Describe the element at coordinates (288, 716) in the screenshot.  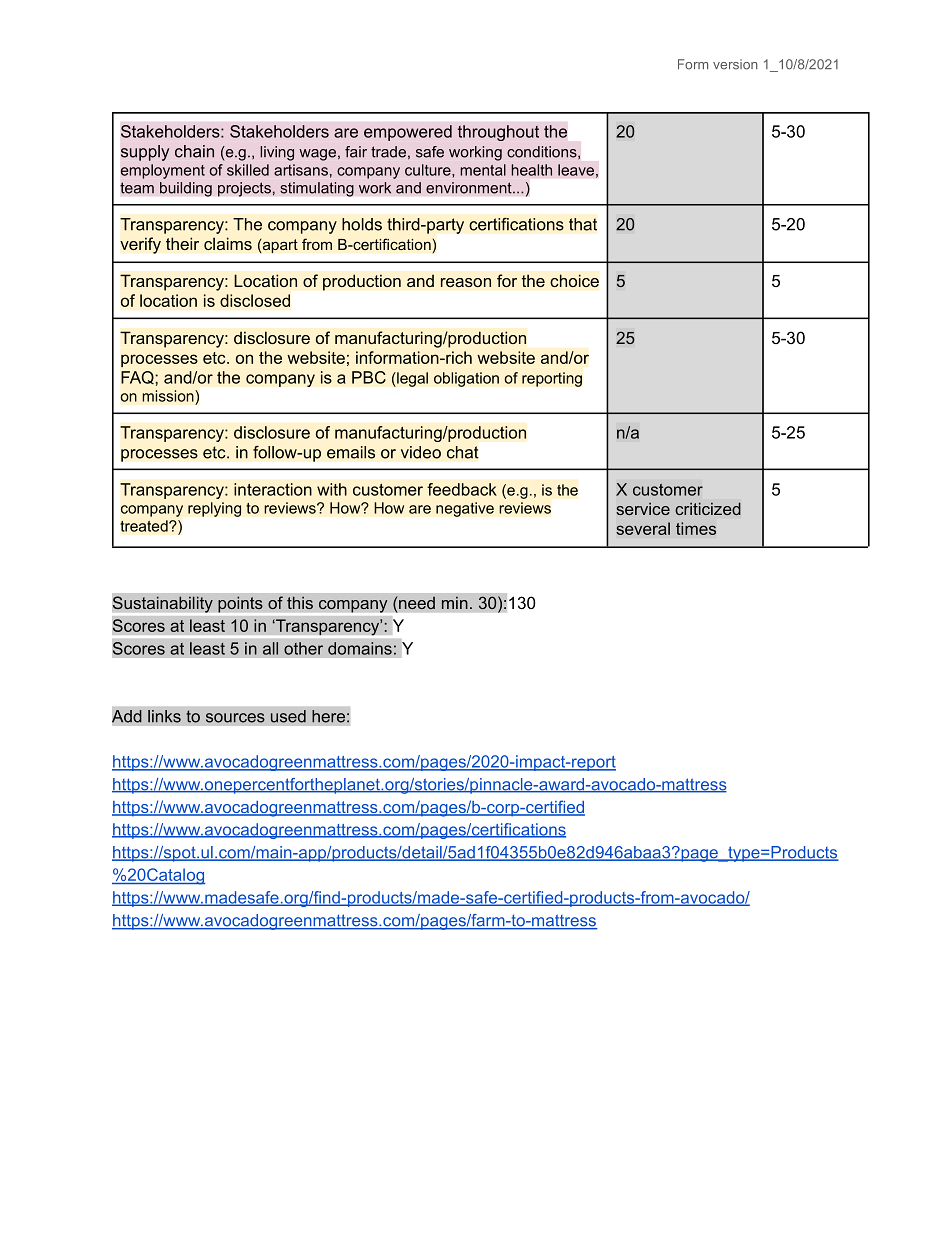
I see `used` at that location.
